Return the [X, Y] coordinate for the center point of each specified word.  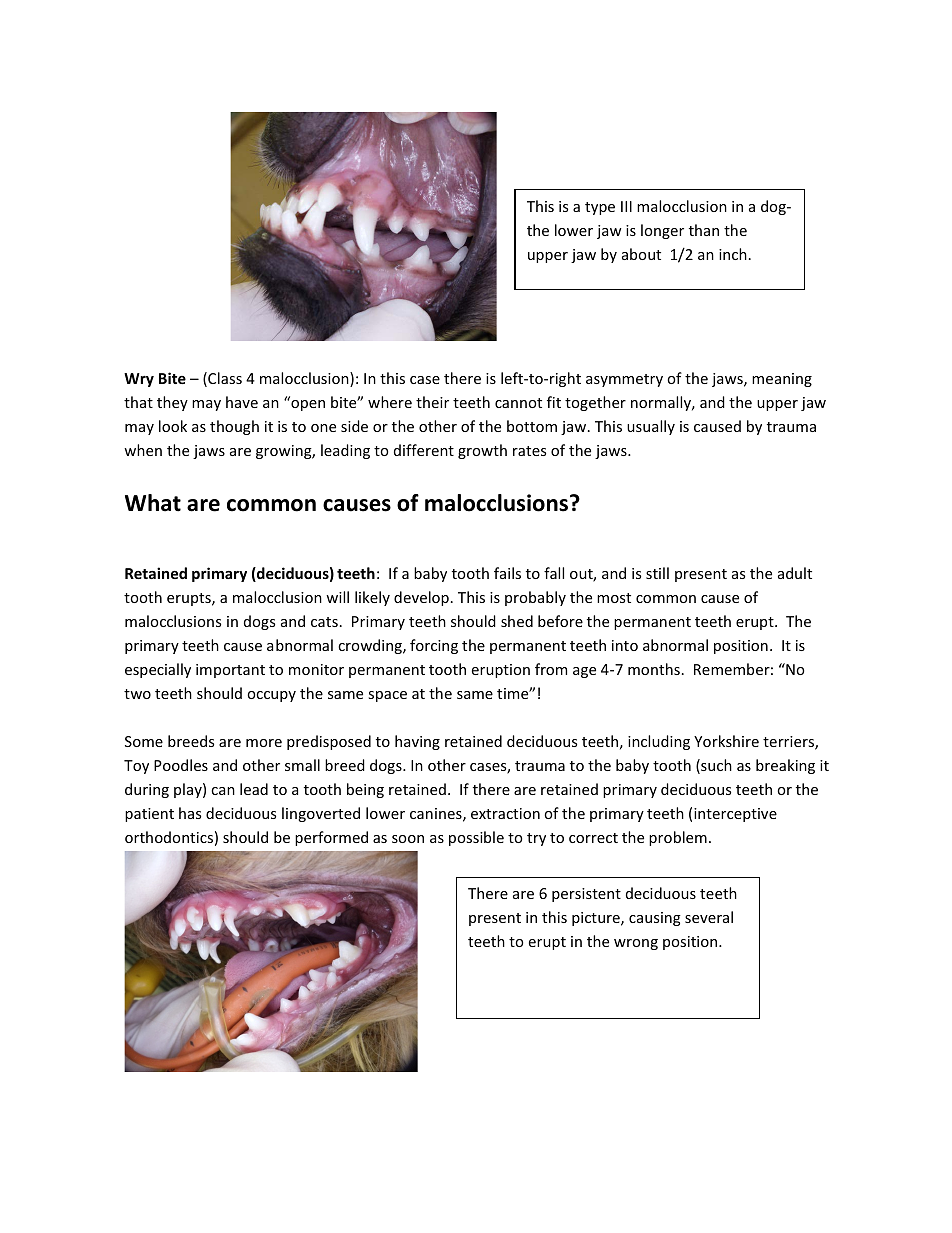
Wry [139, 380]
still [657, 573]
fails [507, 573]
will [337, 597]
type [600, 208]
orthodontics [169, 837]
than [704, 230]
